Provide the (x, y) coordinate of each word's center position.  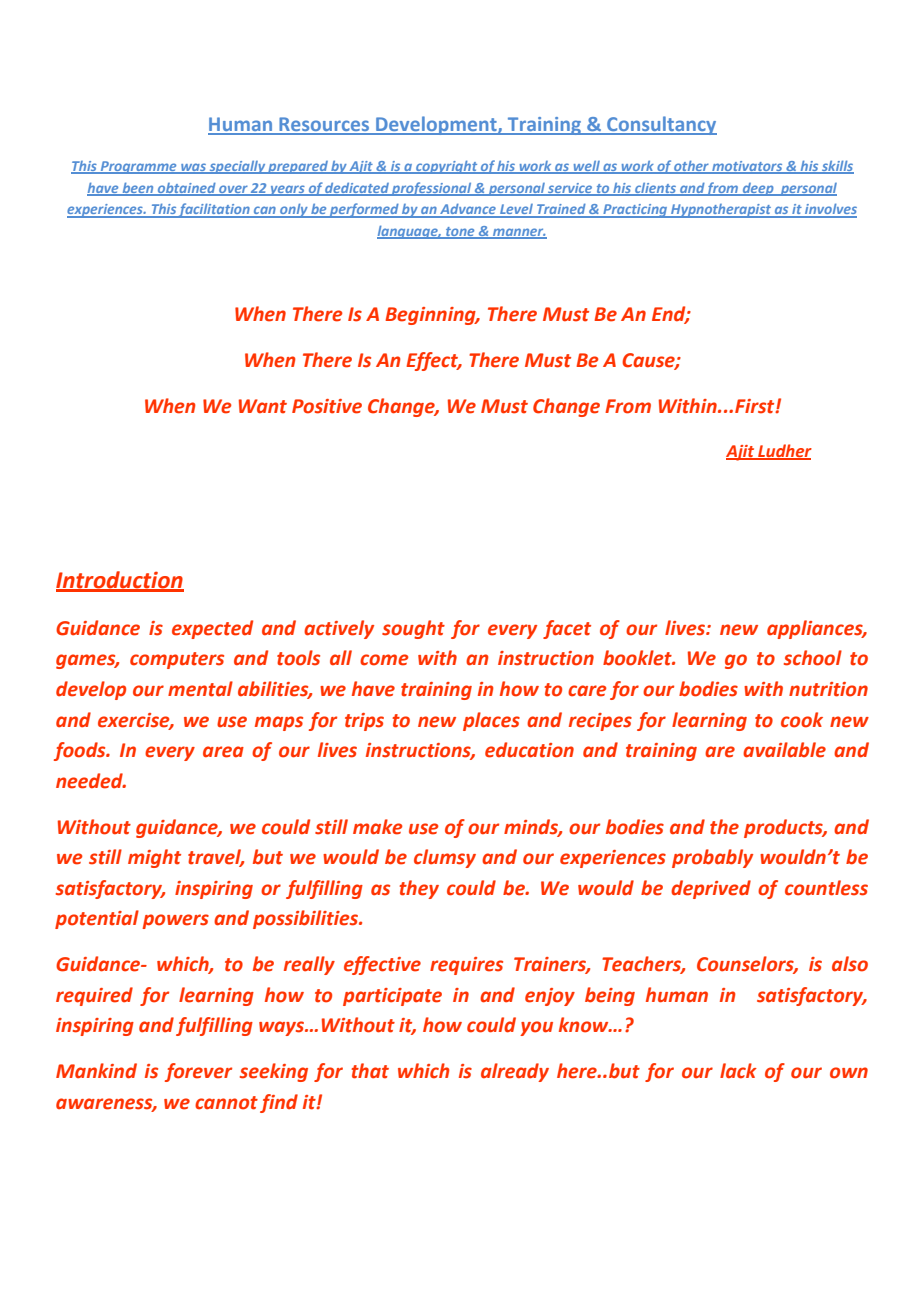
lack (738, 1071)
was (193, 168)
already (515, 1072)
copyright (447, 167)
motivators (747, 167)
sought (413, 629)
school (813, 658)
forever (198, 1072)
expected (212, 629)
